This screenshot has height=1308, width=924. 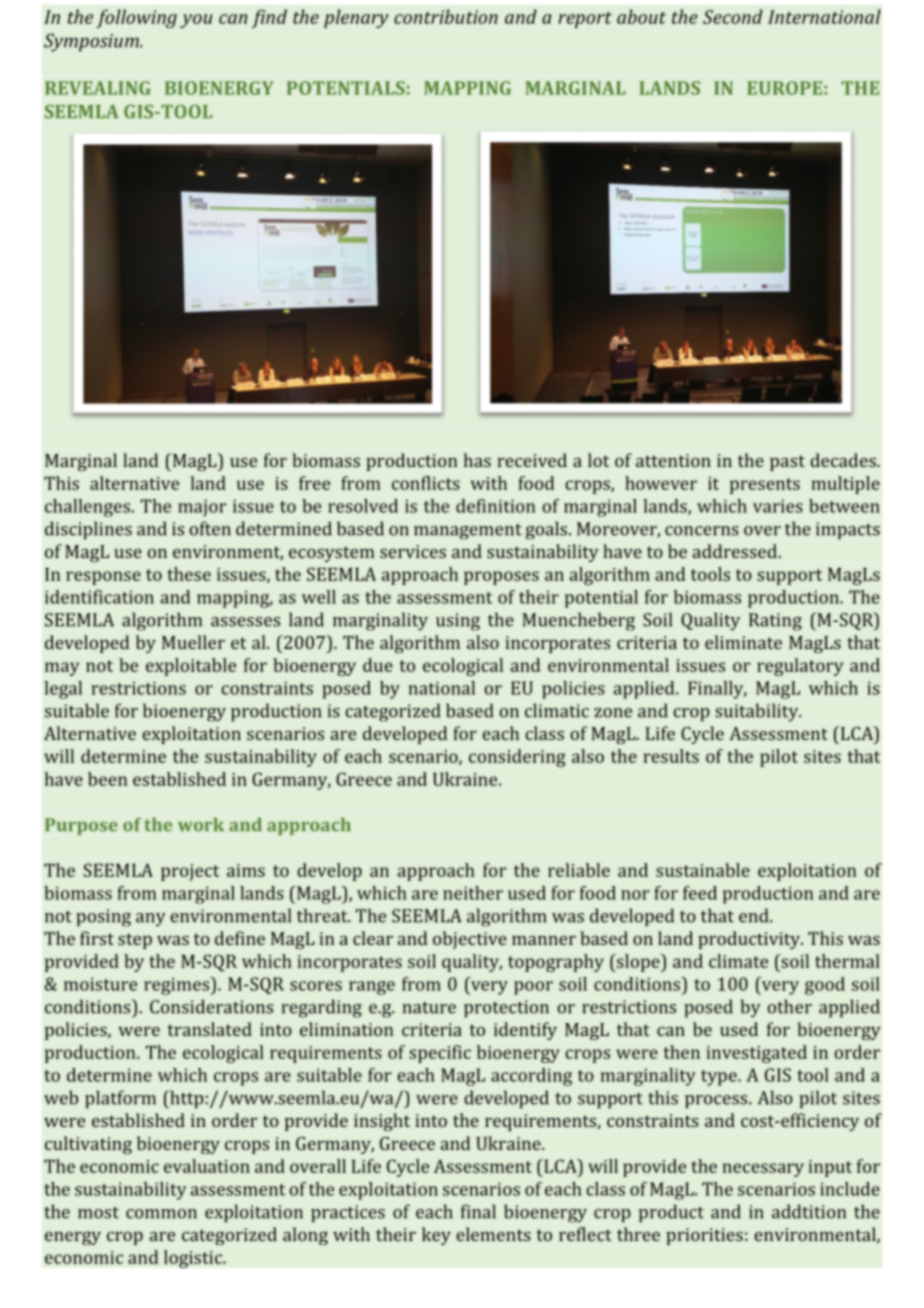 What do you see at coordinates (446, 16) in the screenshot?
I see `contribution` at bounding box center [446, 16].
